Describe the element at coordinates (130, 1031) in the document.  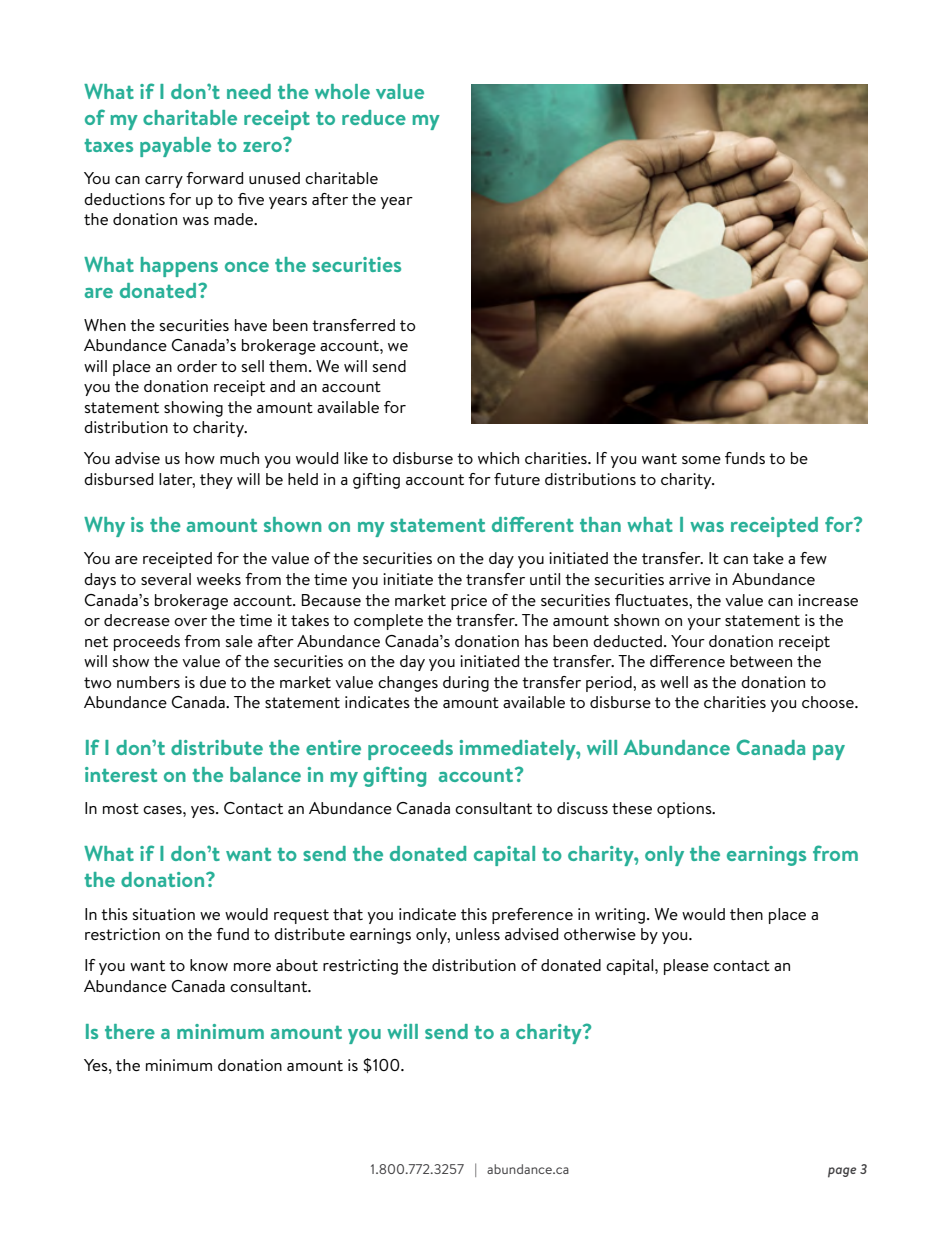
I see `there` at that location.
